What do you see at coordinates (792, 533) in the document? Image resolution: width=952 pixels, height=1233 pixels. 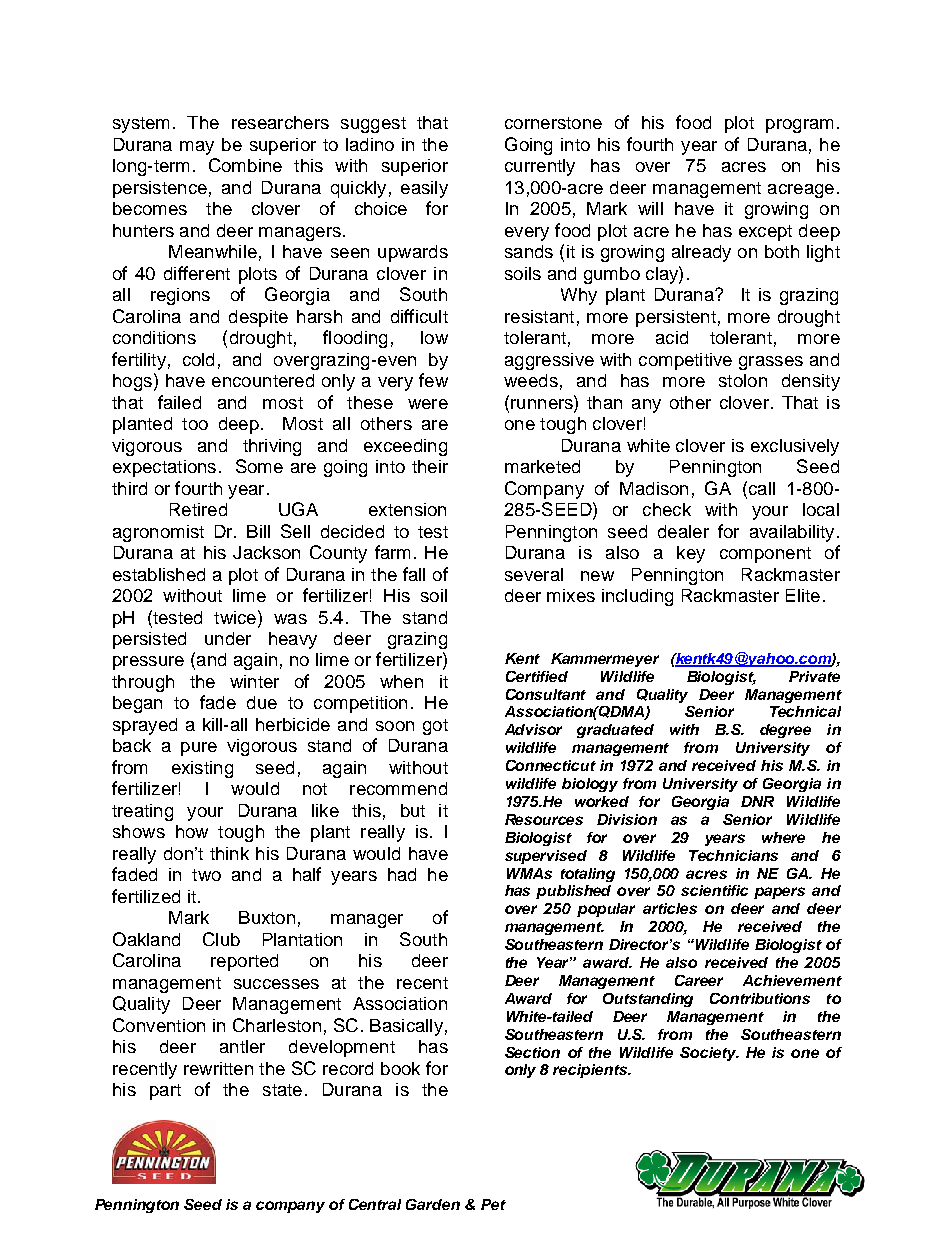 I see `availability` at bounding box center [792, 533].
